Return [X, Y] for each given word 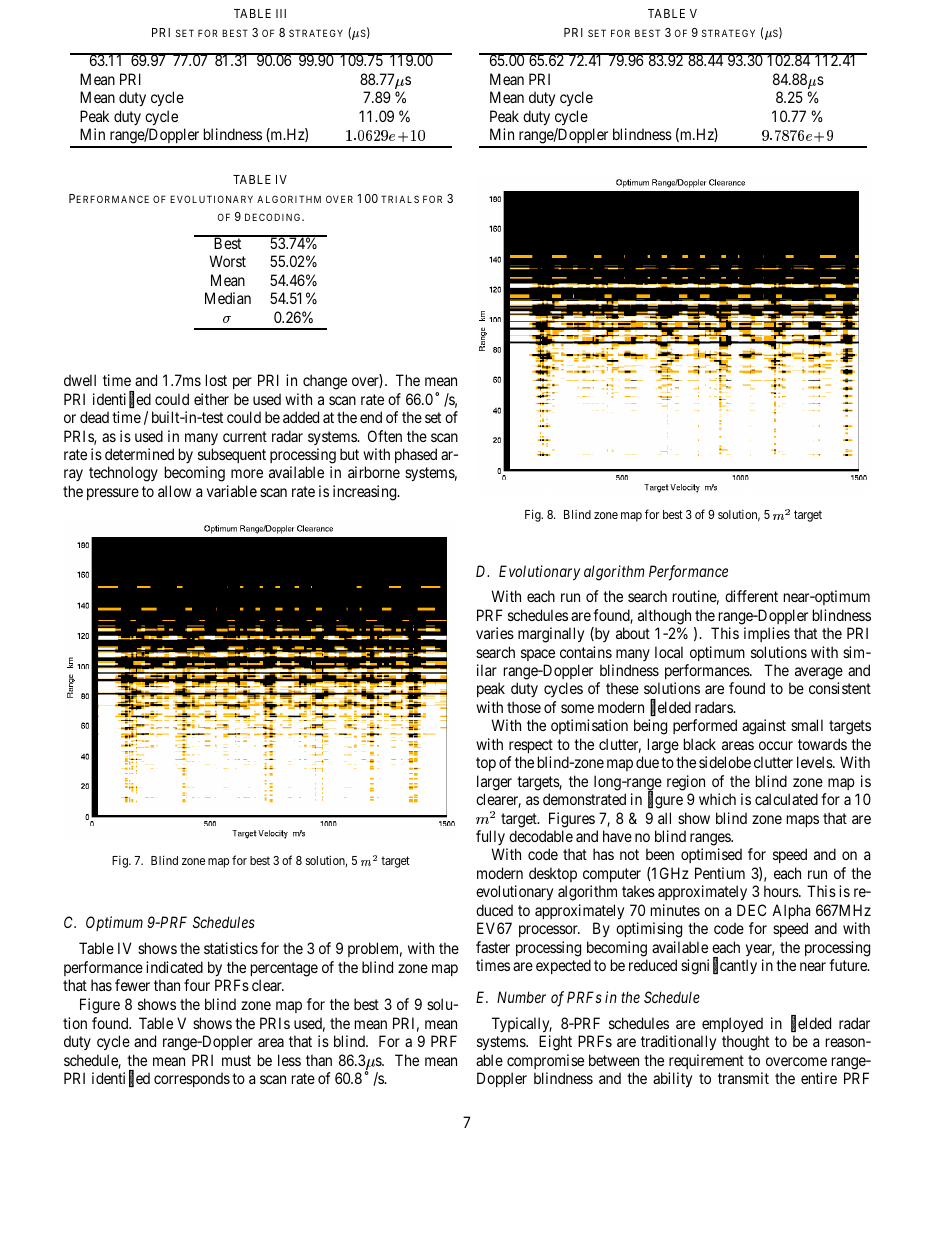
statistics [231, 948]
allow [174, 491]
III [281, 13]
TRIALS [400, 199]
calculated [786, 799]
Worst [227, 261]
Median [228, 298]
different [751, 596]
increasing [366, 493]
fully [490, 837]
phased [416, 455]
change [325, 382]
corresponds [192, 1079]
